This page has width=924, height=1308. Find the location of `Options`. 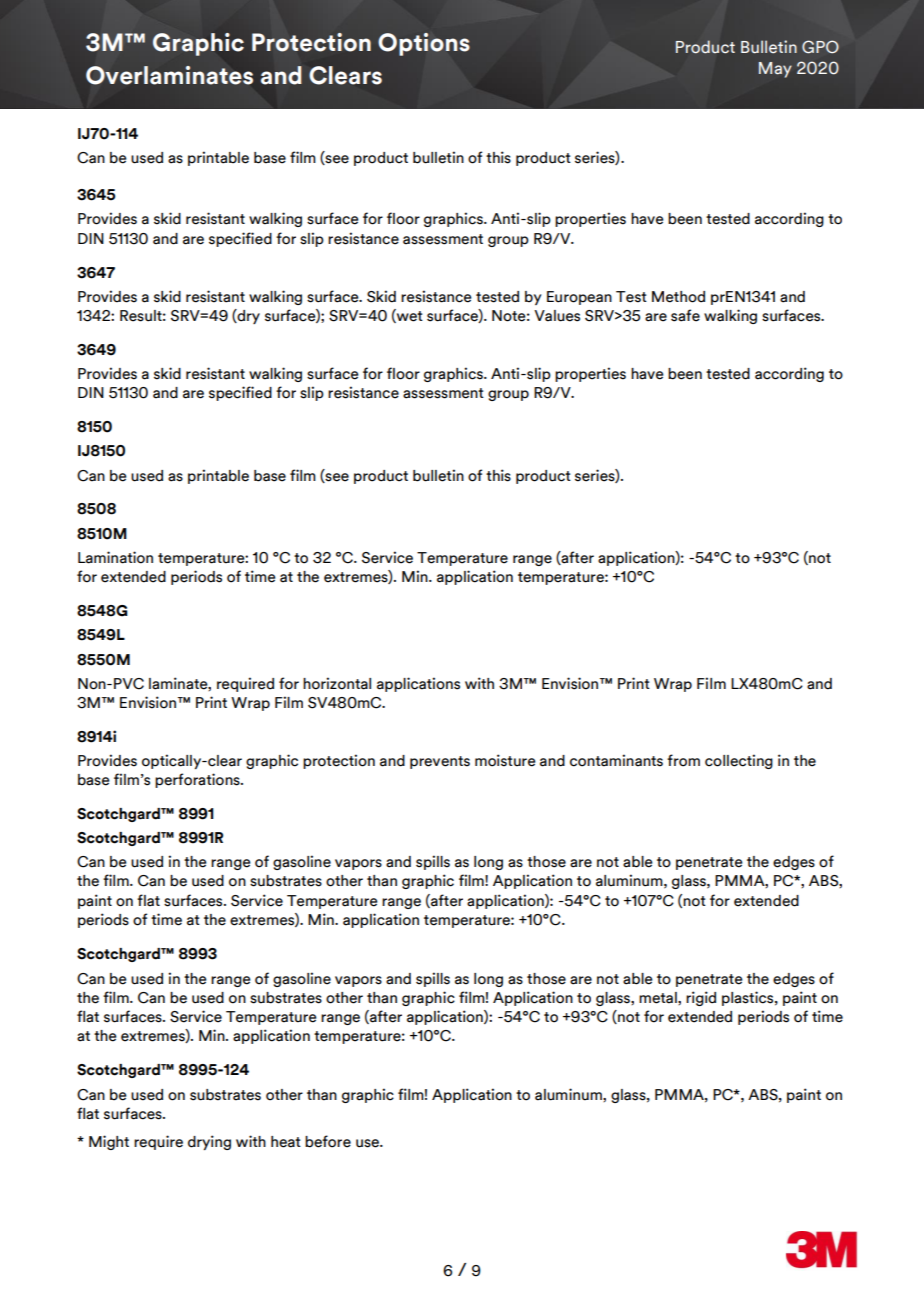

Options is located at coordinates (424, 44).
